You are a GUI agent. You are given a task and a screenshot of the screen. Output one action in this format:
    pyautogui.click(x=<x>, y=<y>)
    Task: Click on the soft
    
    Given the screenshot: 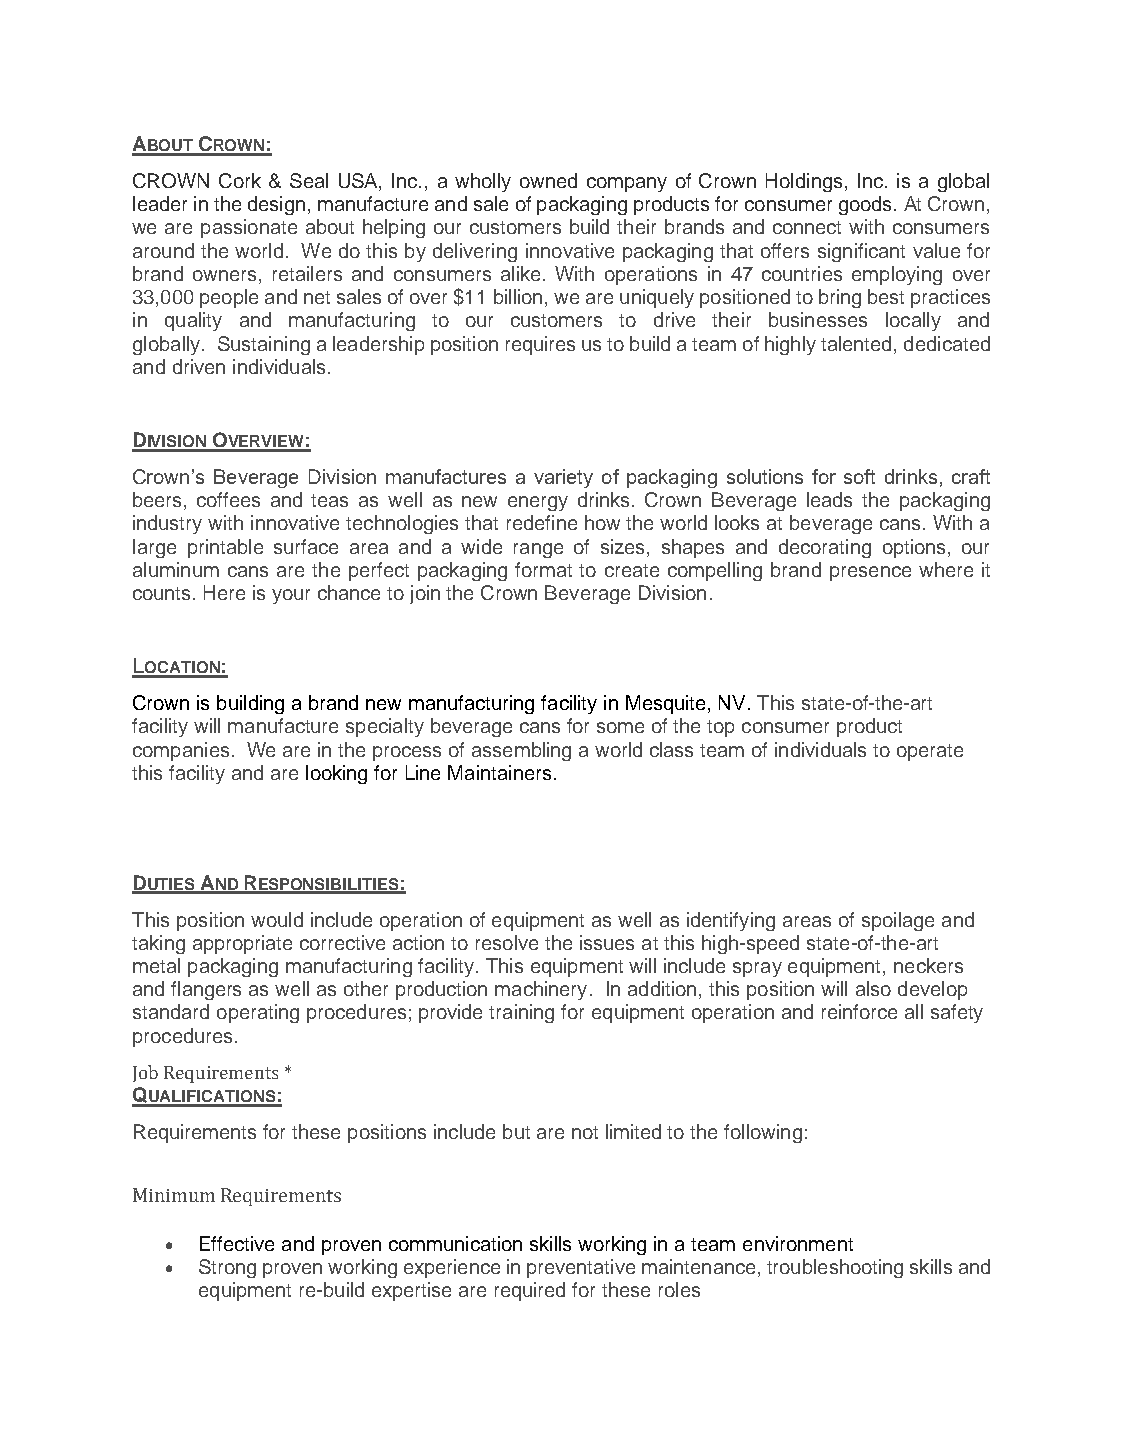 What is the action you would take?
    pyautogui.click(x=859, y=476)
